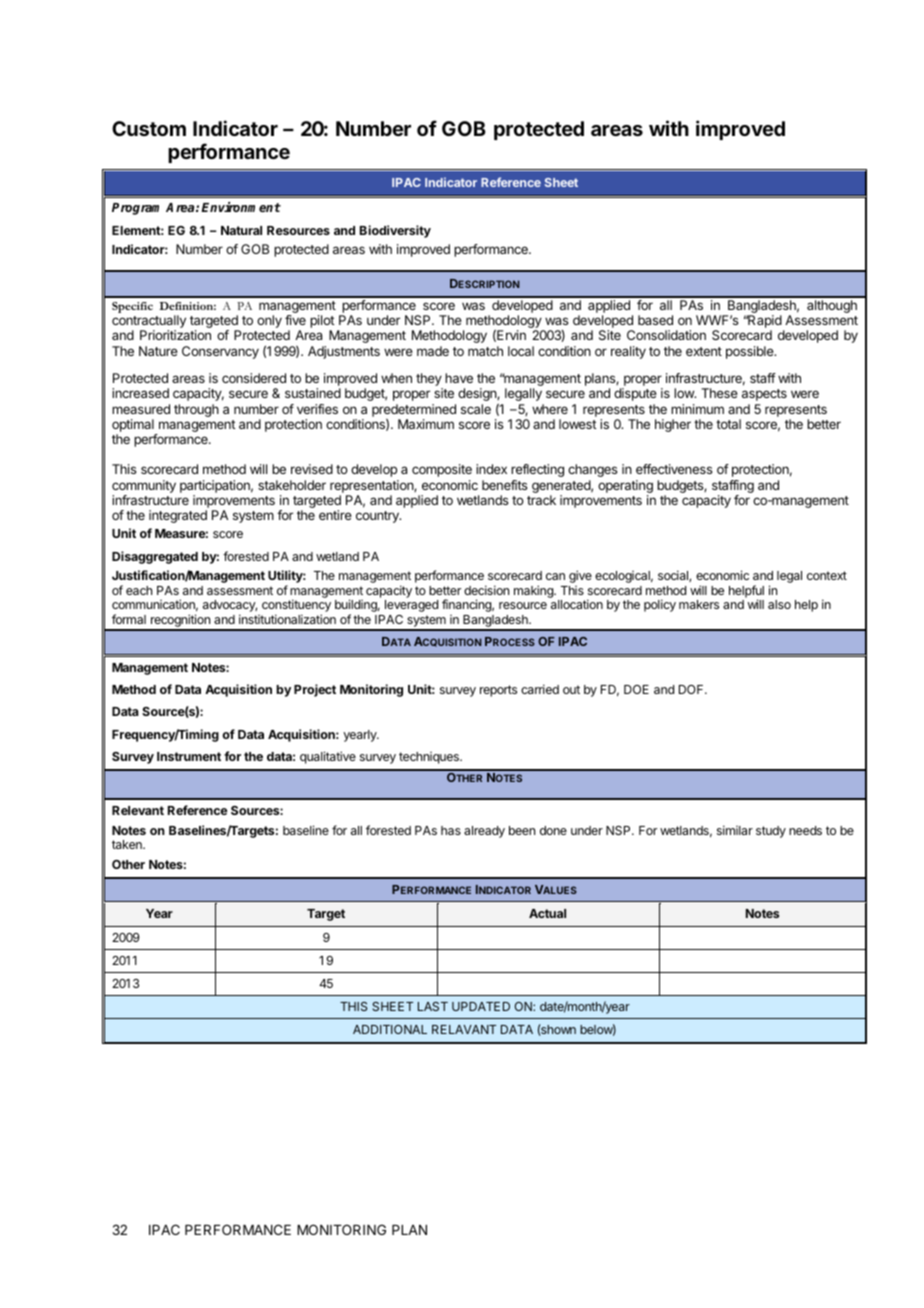 Image resolution: width=924 pixels, height=1308 pixels. I want to click on through, so click(196, 410).
